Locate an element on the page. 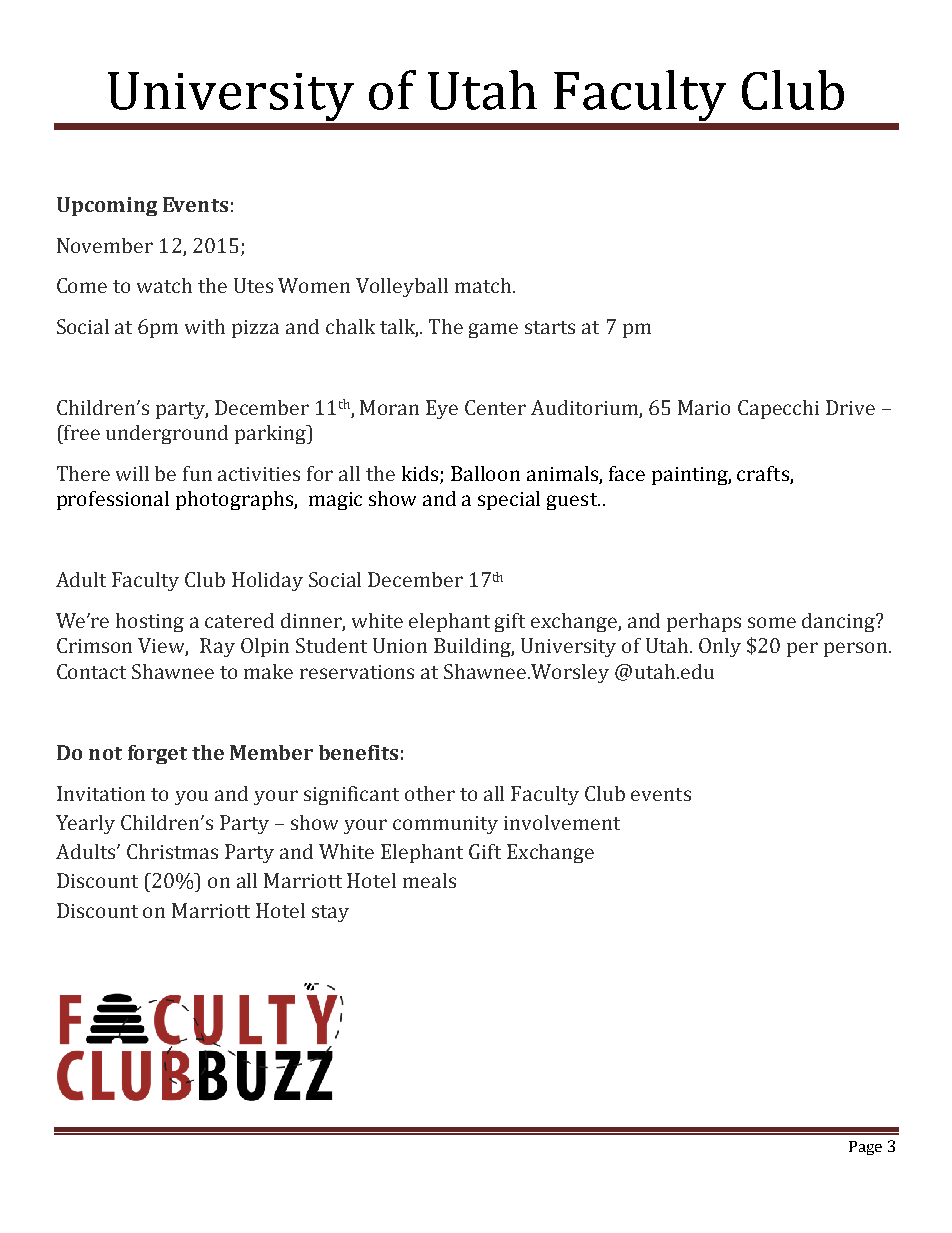 Image resolution: width=952 pixels, height=1233 pixels. other is located at coordinates (430, 793).
